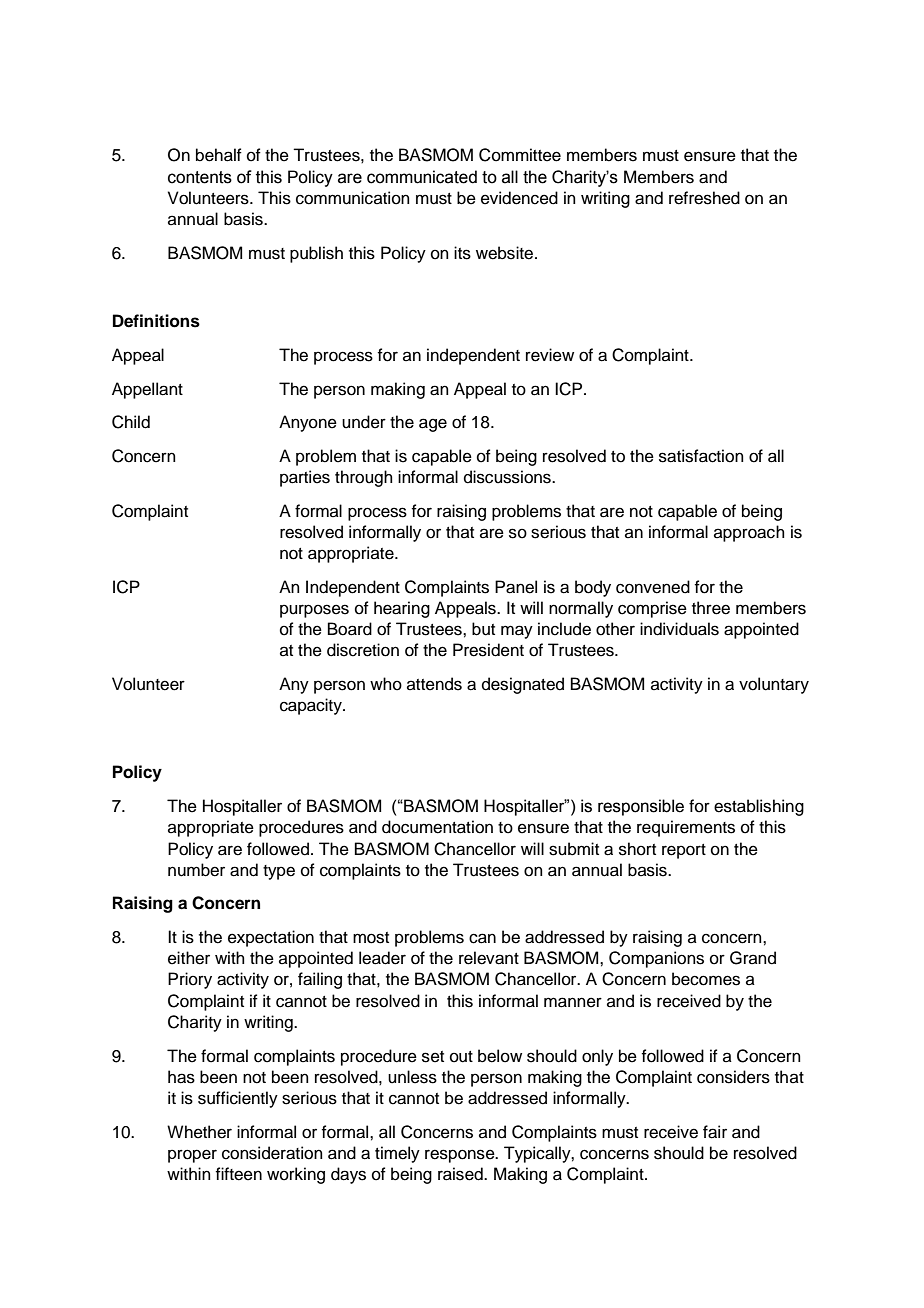  I want to click on age, so click(433, 425).
